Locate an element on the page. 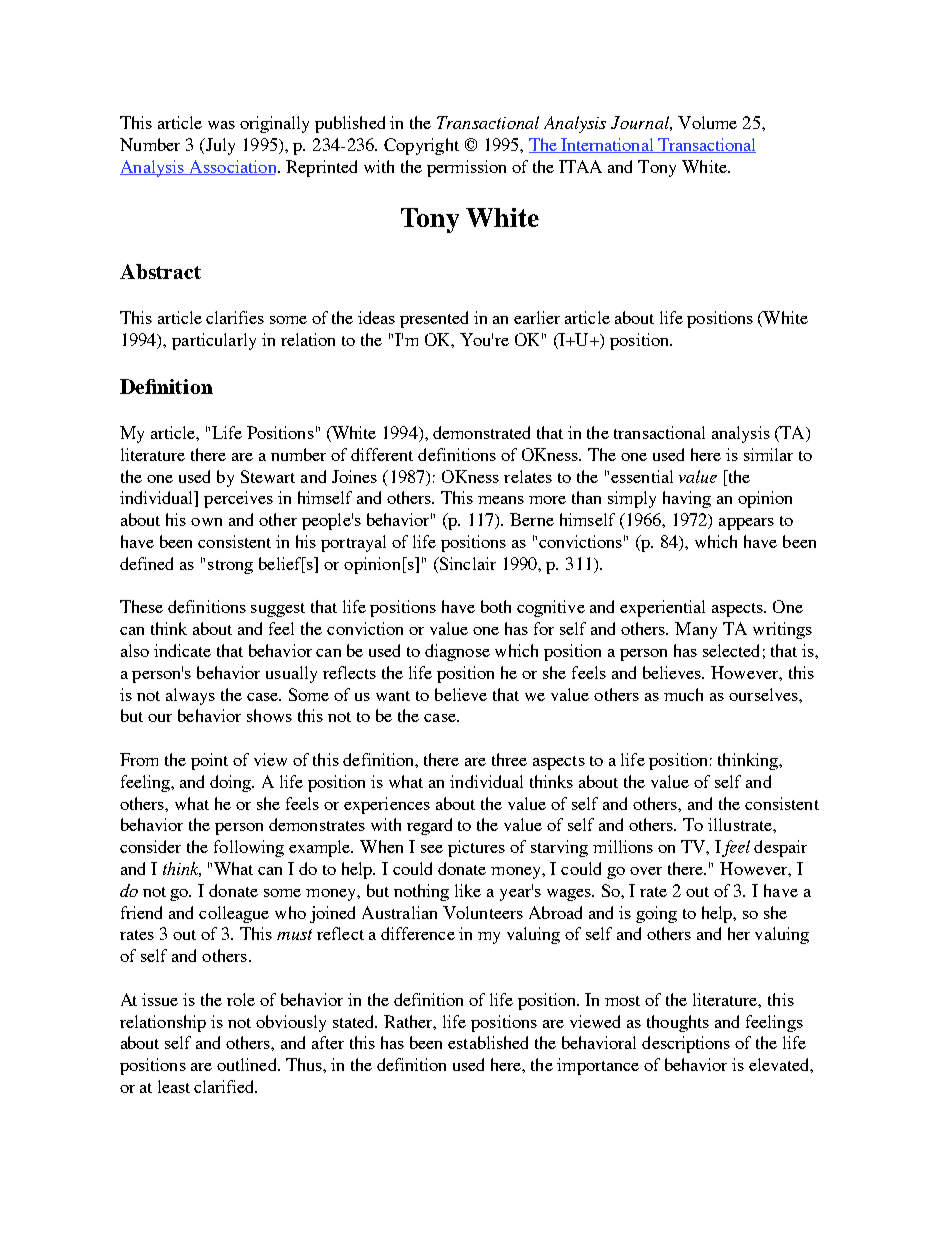  Stewart is located at coordinates (268, 476).
